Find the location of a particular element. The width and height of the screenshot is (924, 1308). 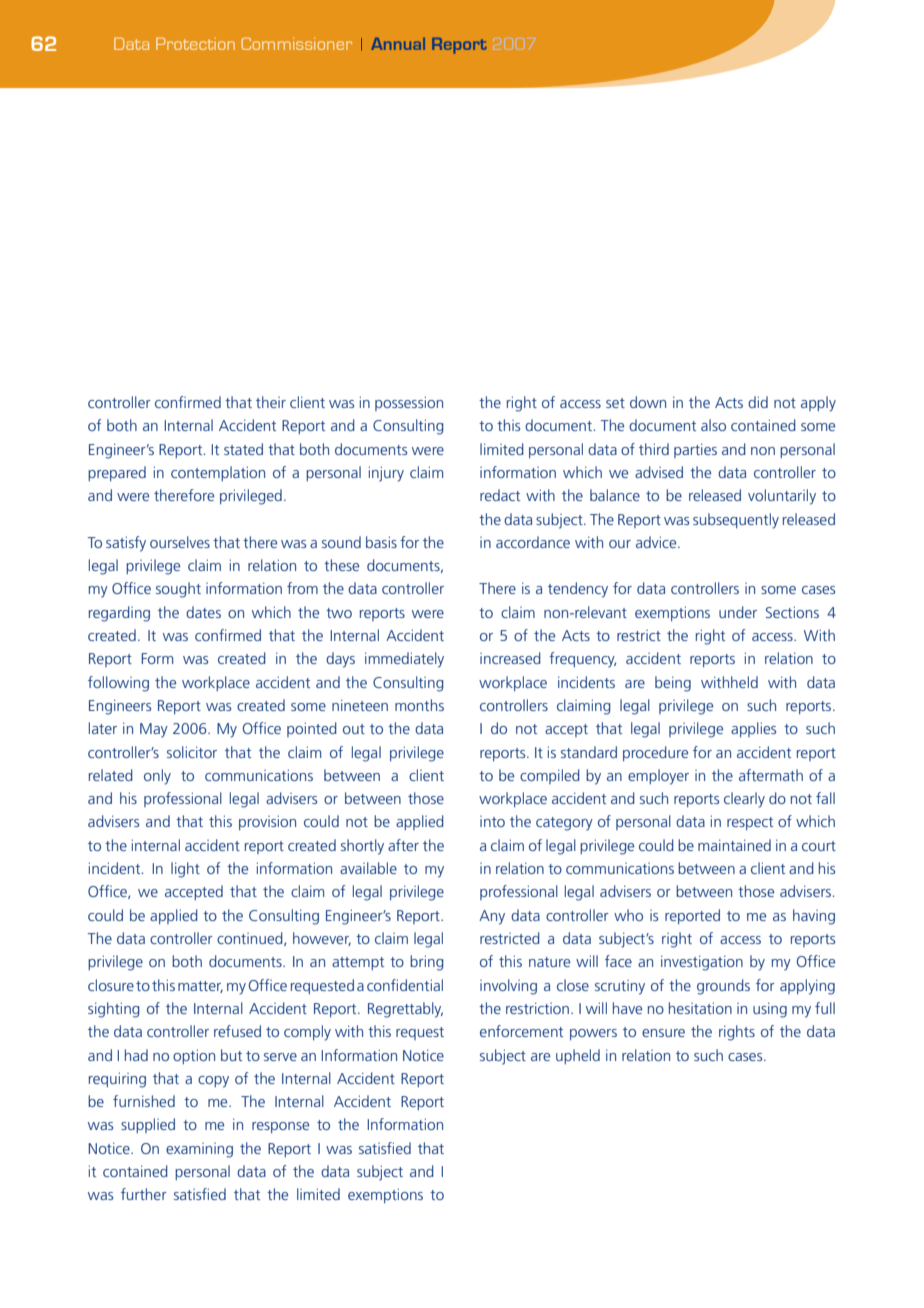

Any is located at coordinates (492, 917).
